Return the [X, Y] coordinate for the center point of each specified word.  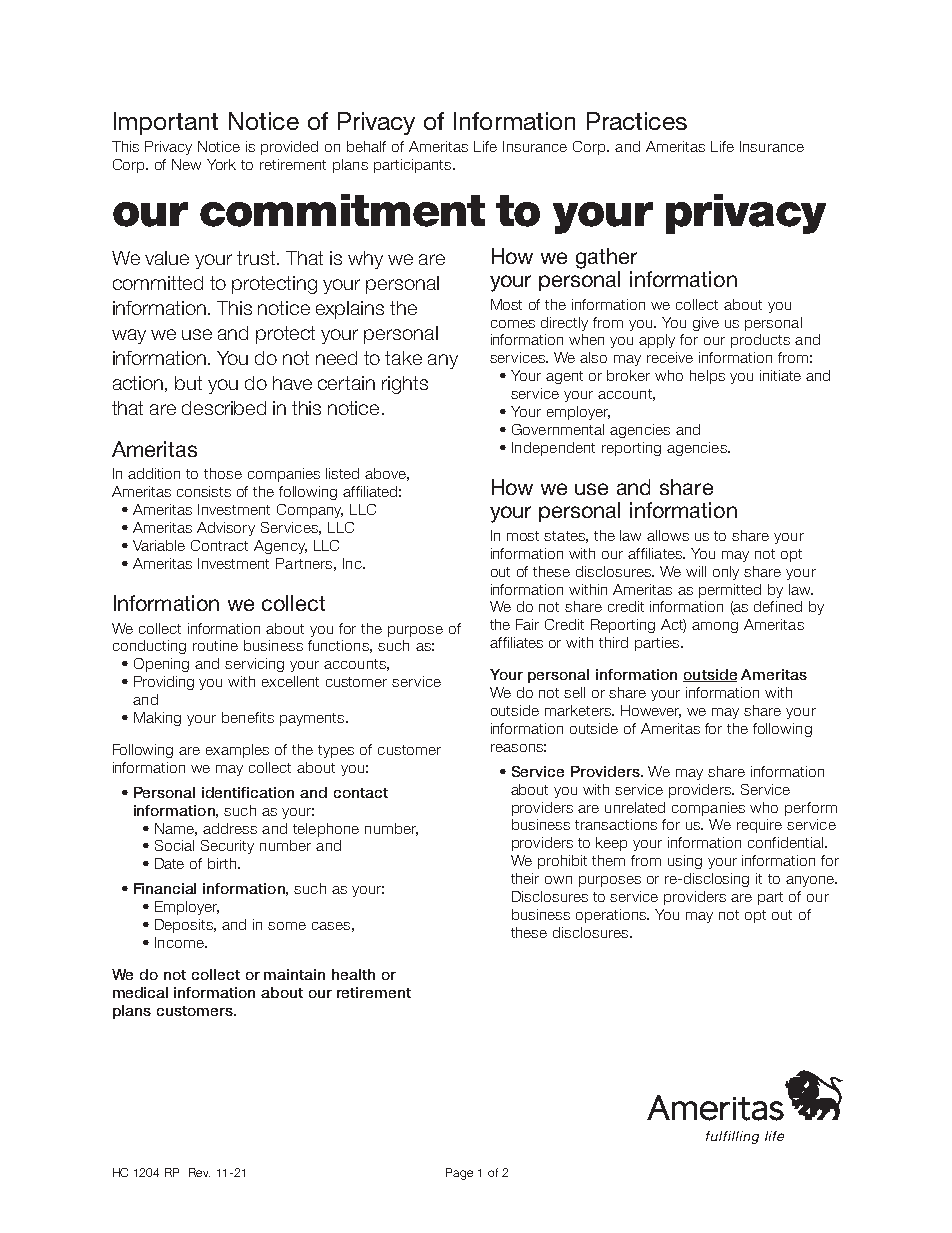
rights [405, 385]
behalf [366, 146]
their [525, 878]
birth [223, 863]
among [715, 627]
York [221, 164]
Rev [199, 1172]
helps [707, 377]
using [685, 862]
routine [215, 645]
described [224, 408]
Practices [637, 121]
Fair [527, 624]
